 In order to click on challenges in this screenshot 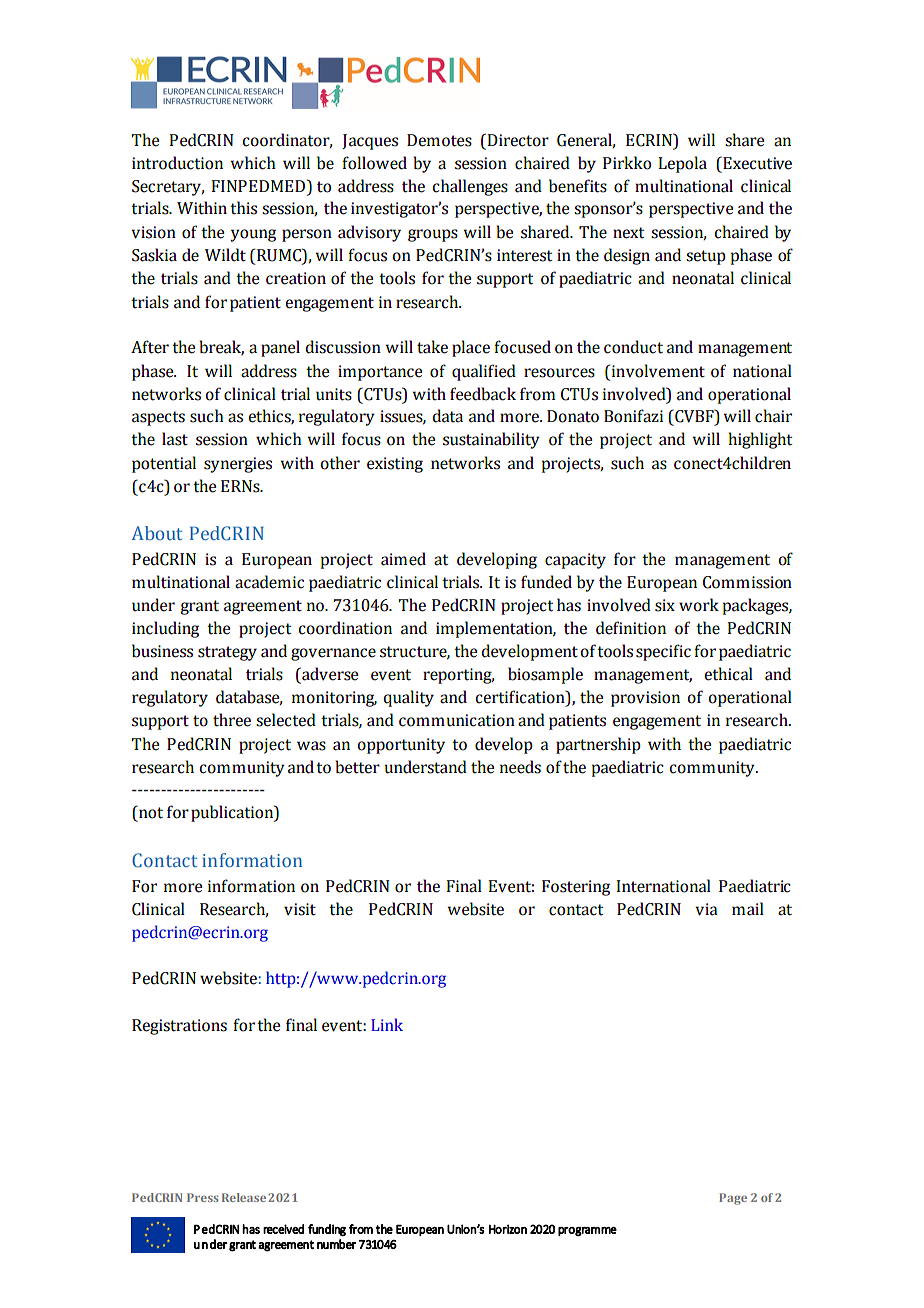, I will do `click(470, 187)`.
